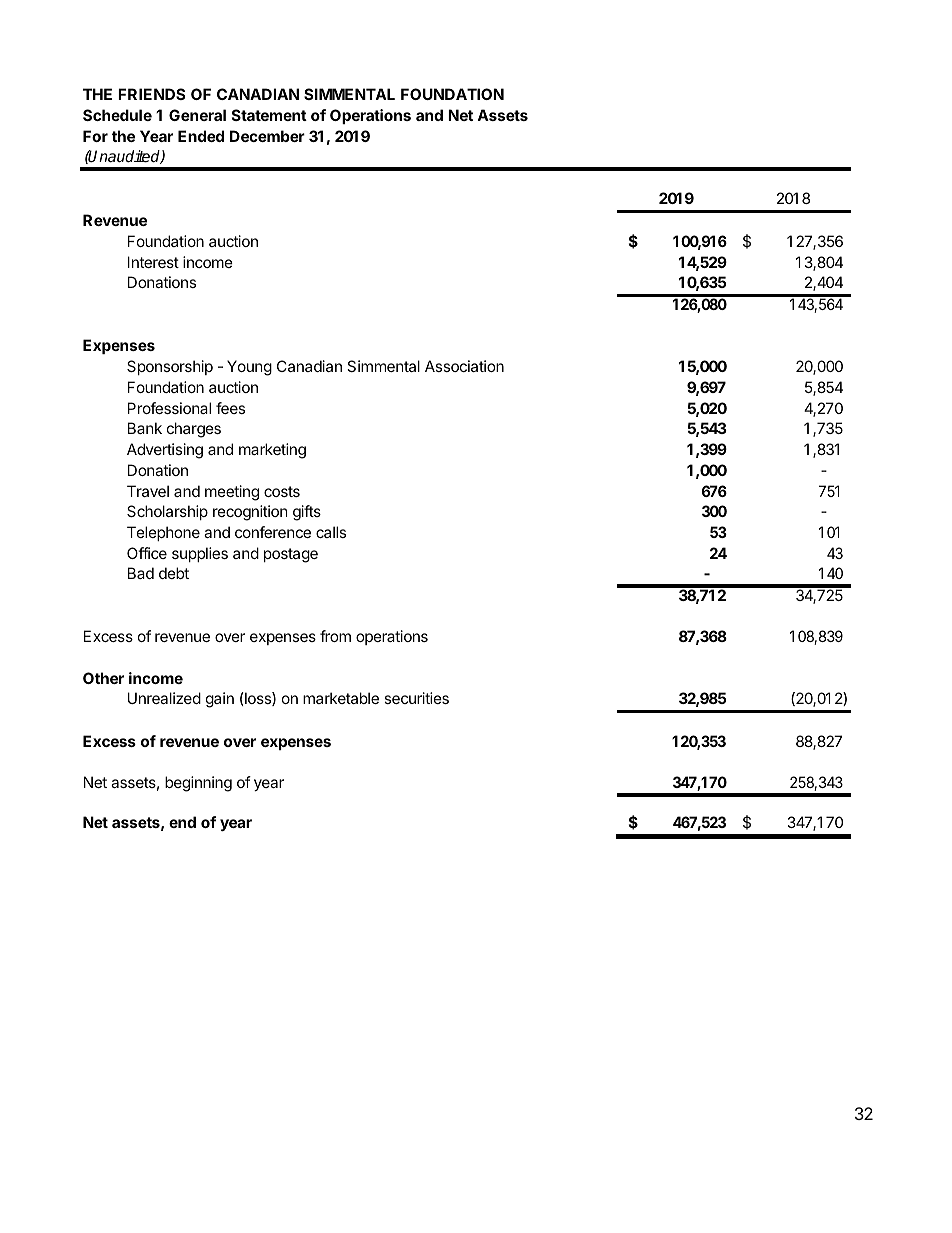 Image resolution: width=952 pixels, height=1233 pixels. I want to click on Bad, so click(141, 573).
